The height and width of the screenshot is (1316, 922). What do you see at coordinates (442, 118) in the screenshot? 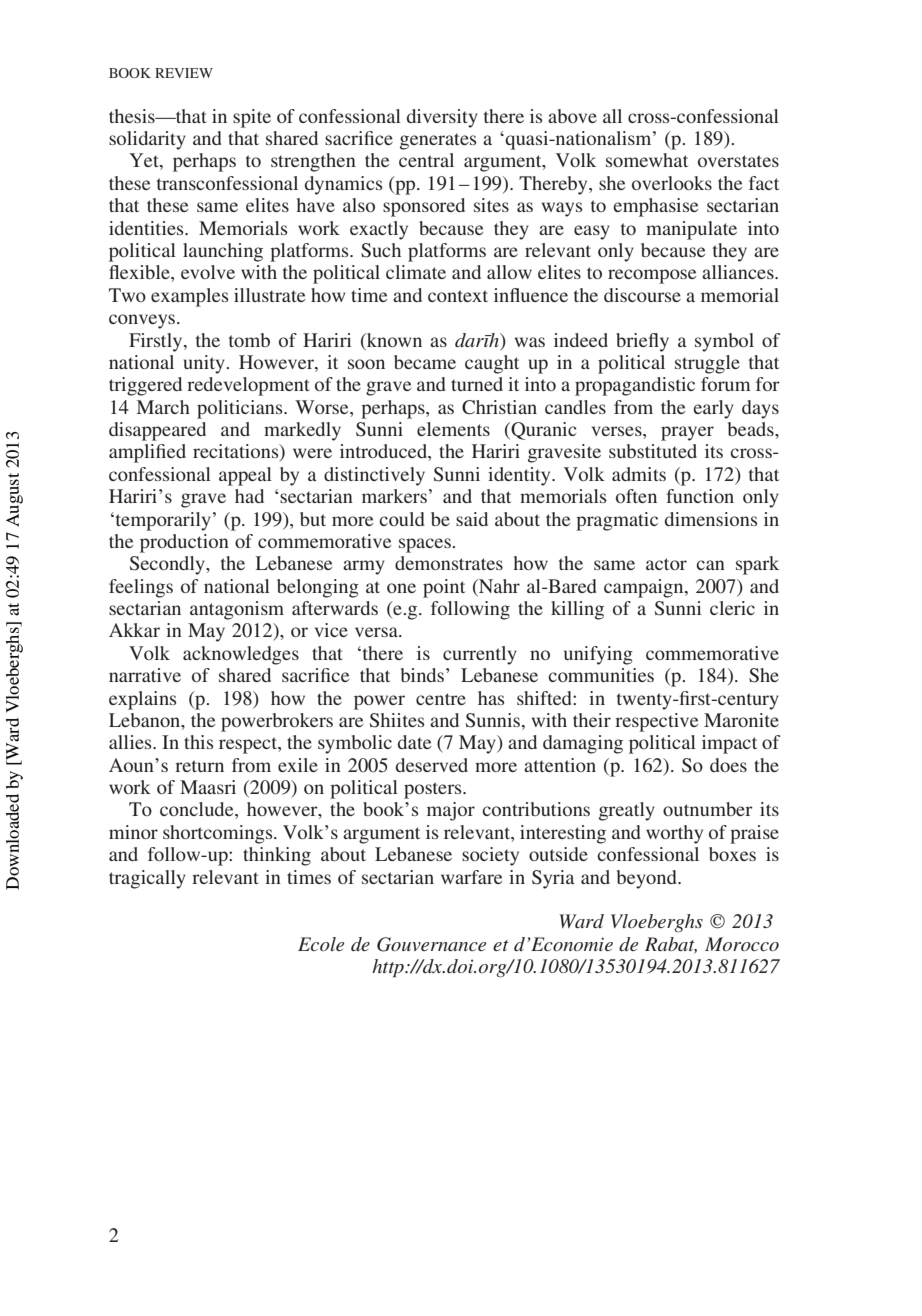
I see `diversity` at bounding box center [442, 118].
